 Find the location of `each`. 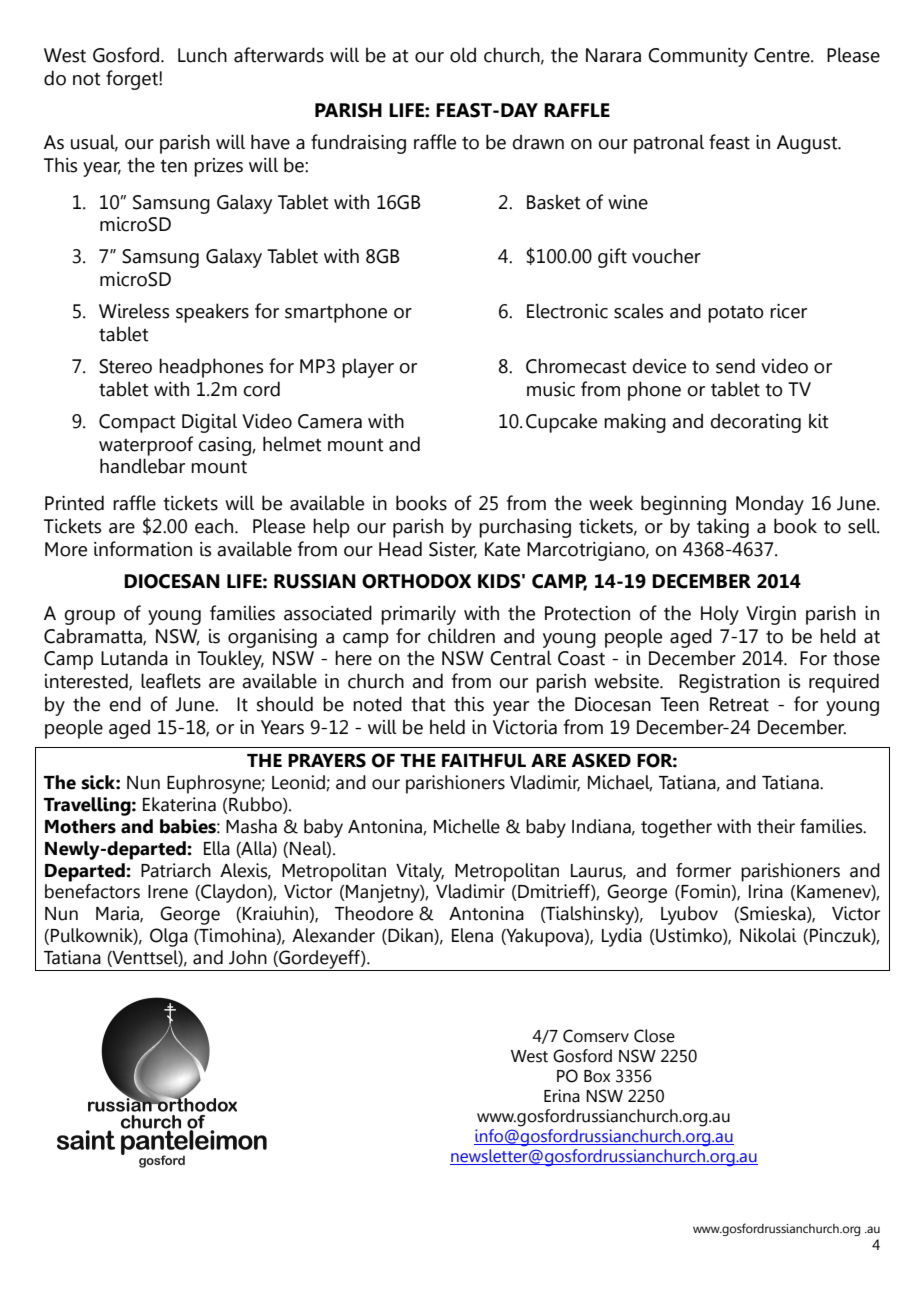

each is located at coordinates (215, 526).
